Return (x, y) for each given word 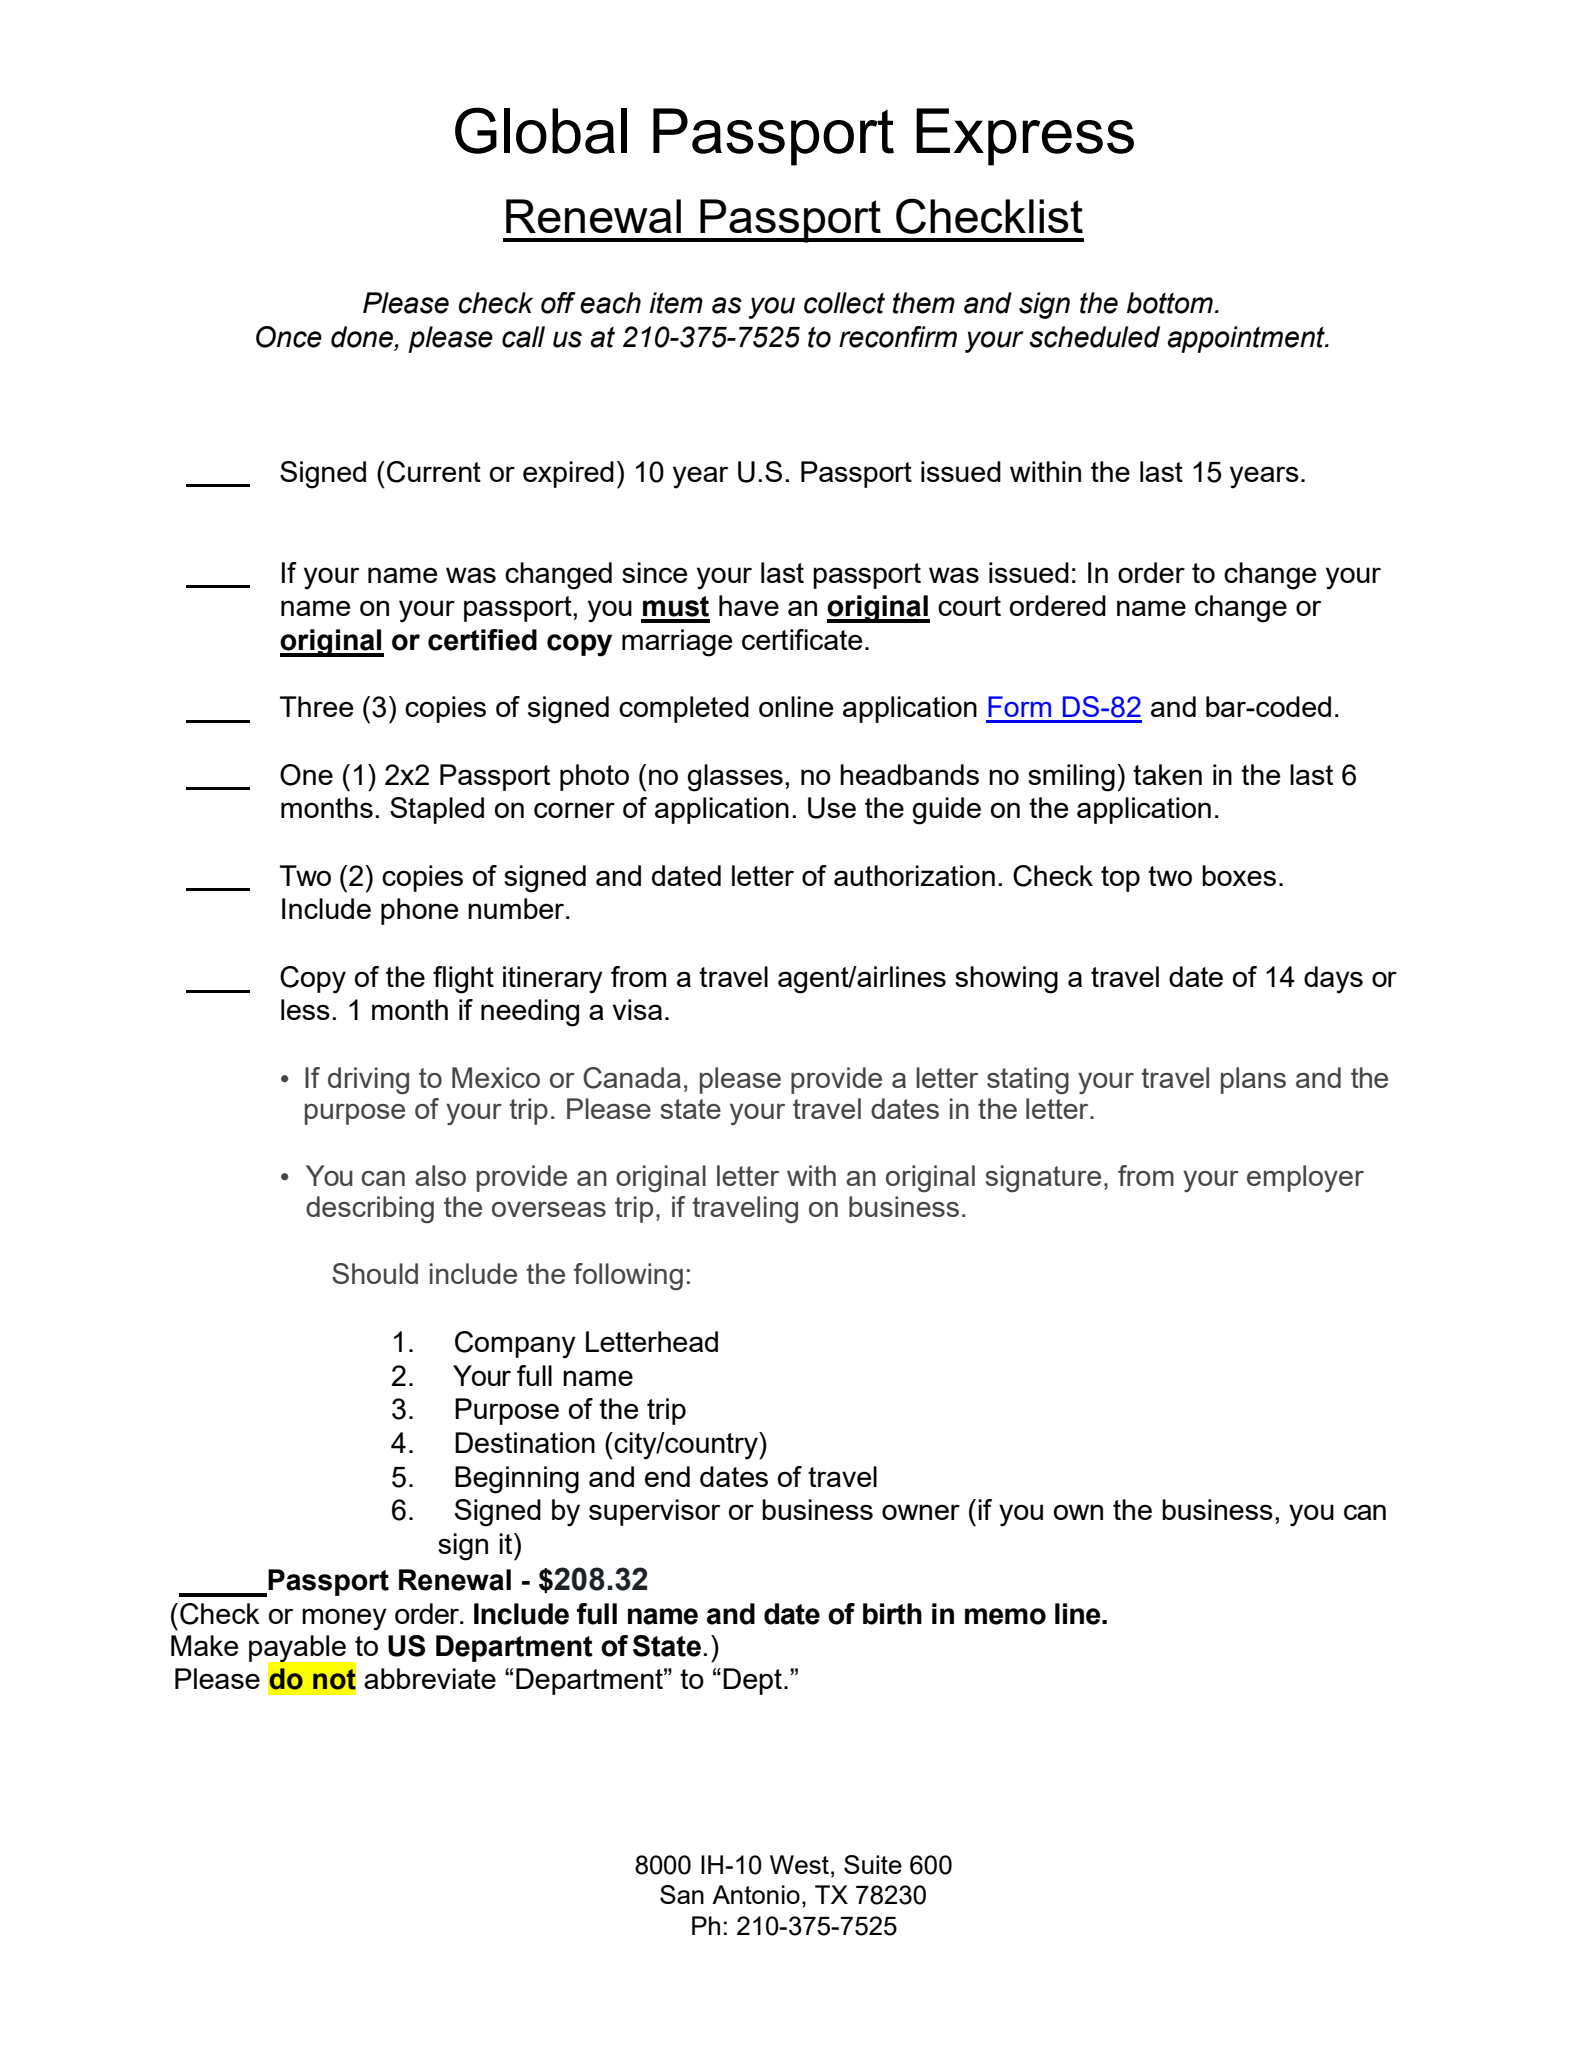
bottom (1170, 303)
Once (289, 337)
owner (921, 1512)
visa (637, 1009)
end (667, 1476)
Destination (525, 1442)
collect (844, 303)
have (749, 605)
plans (1253, 1080)
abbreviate (430, 1678)
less (305, 1009)
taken (1167, 774)
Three (316, 706)
